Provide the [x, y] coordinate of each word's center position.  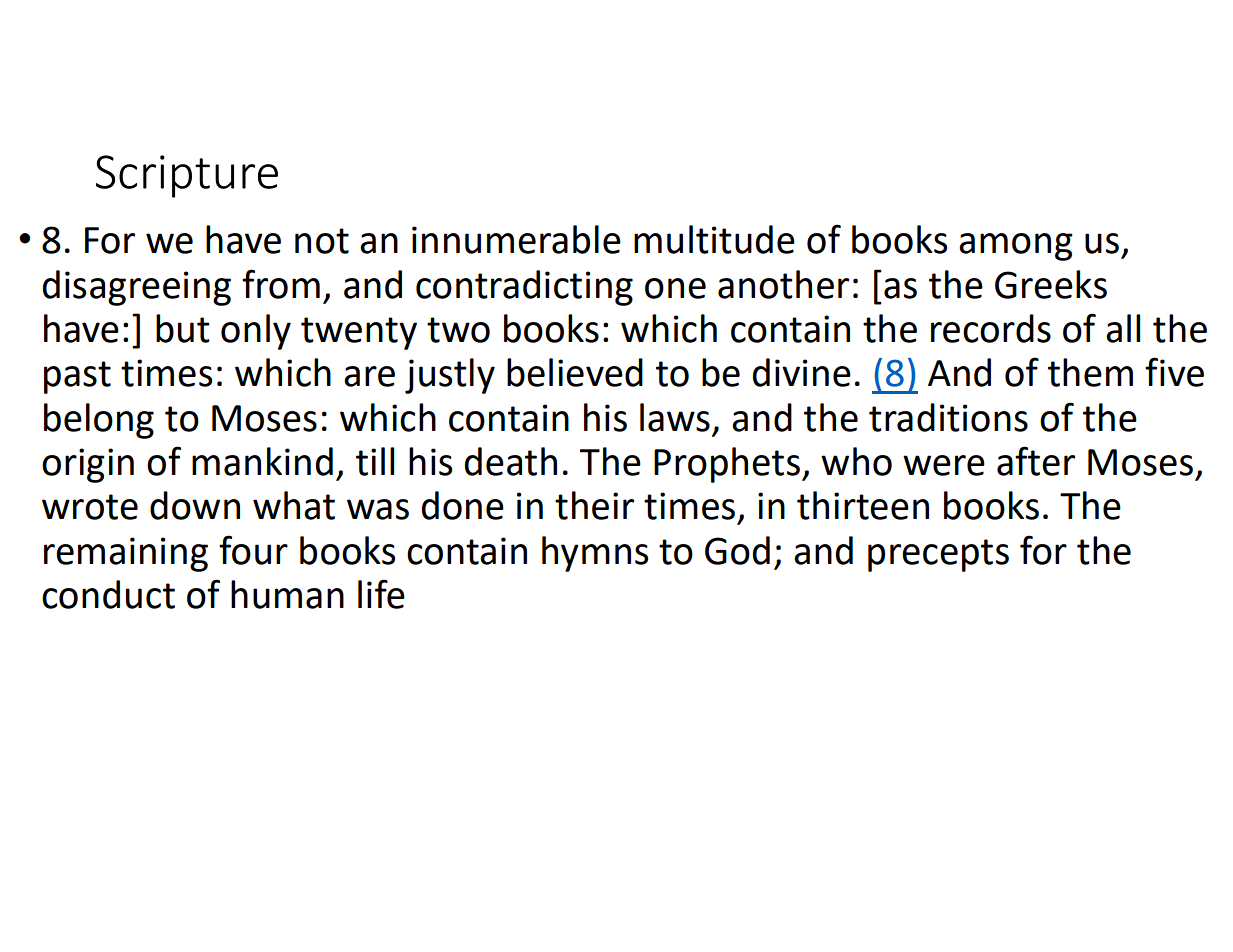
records [991, 328]
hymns [595, 554]
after [1036, 461]
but [183, 328]
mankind [262, 461]
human [287, 594]
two [458, 330]
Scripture [187, 176]
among [1016, 247]
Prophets [727, 465]
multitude [714, 239]
